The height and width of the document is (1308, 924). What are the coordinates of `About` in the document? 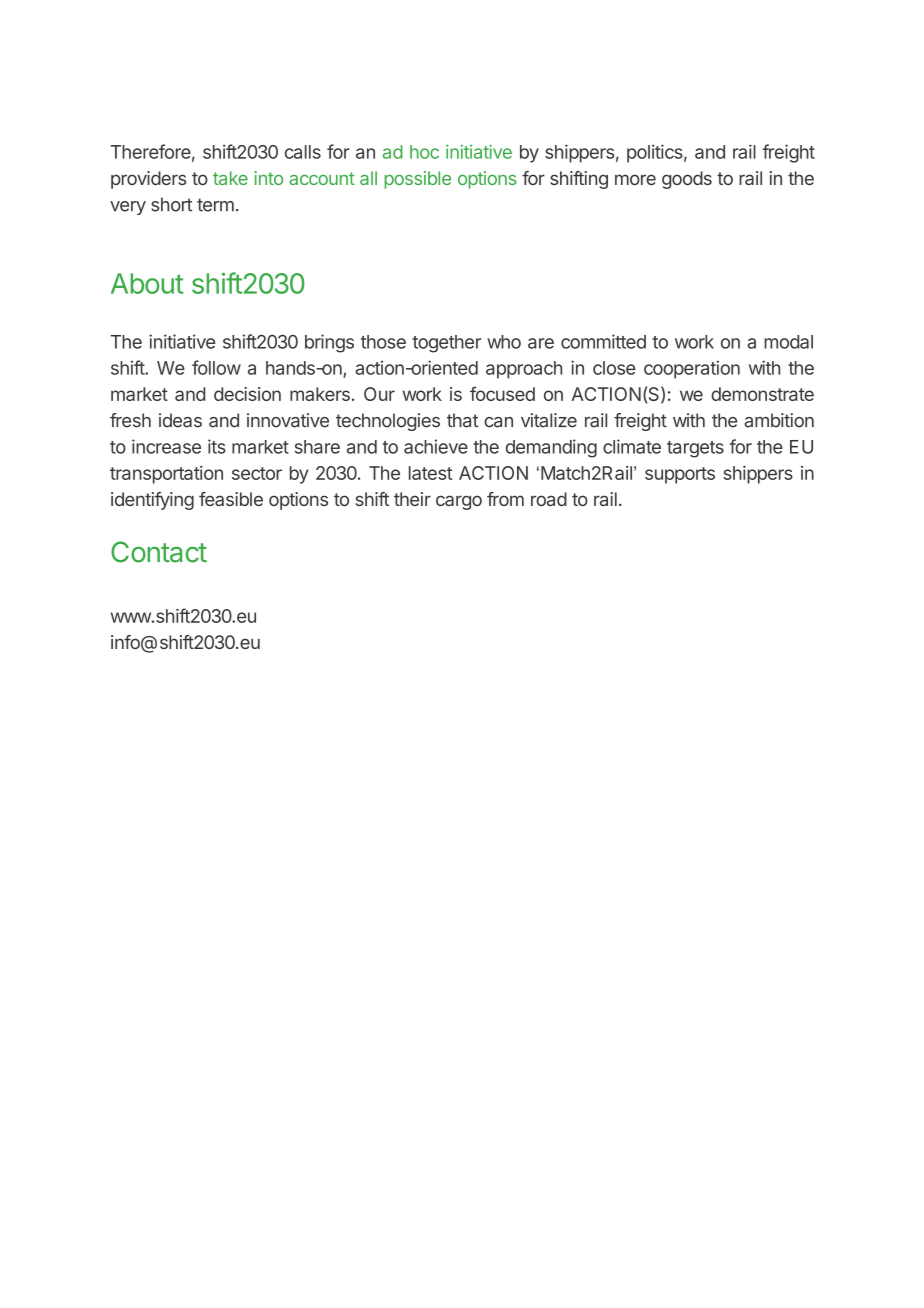 It's located at (147, 283).
